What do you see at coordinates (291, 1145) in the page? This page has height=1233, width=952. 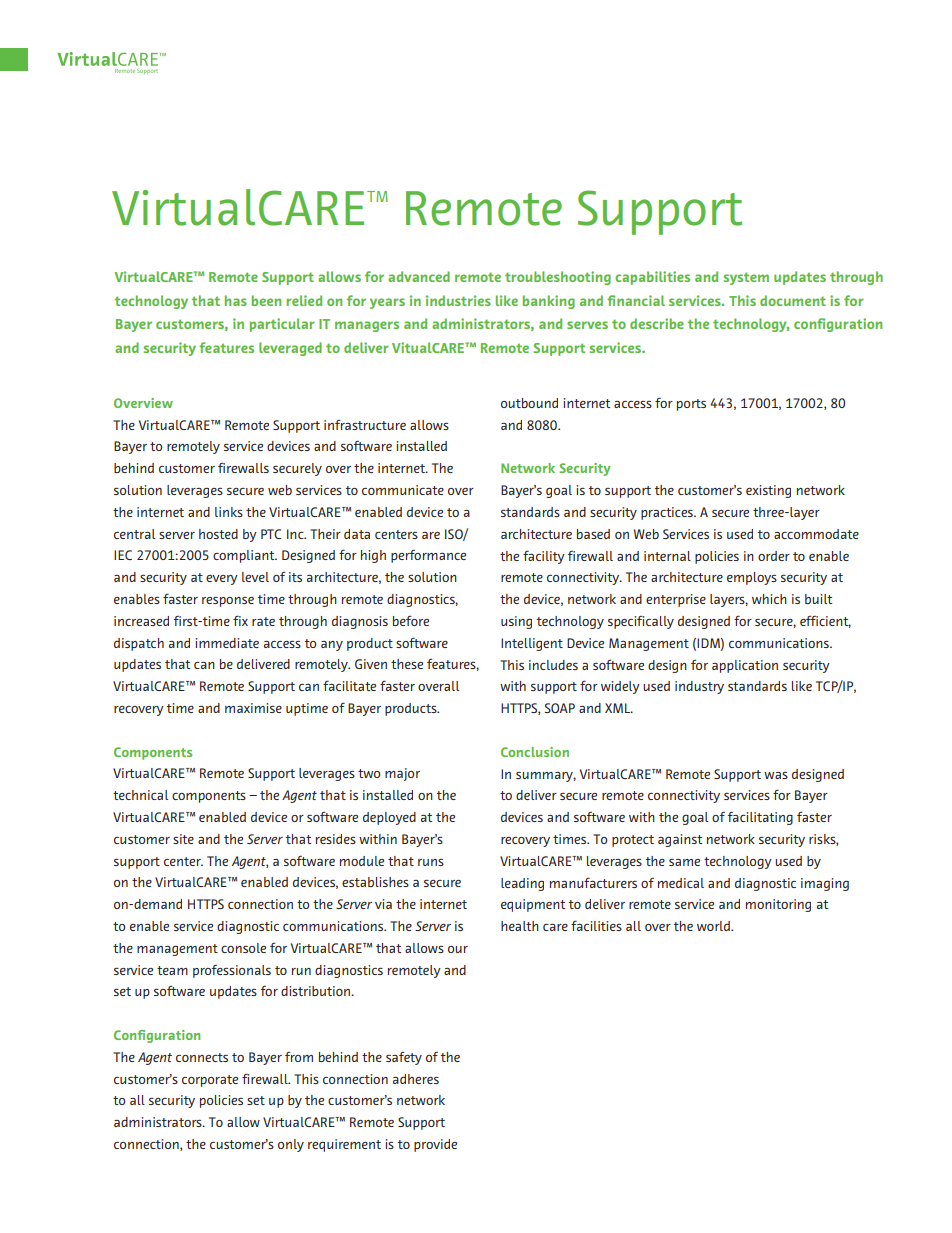 I see `only` at bounding box center [291, 1145].
